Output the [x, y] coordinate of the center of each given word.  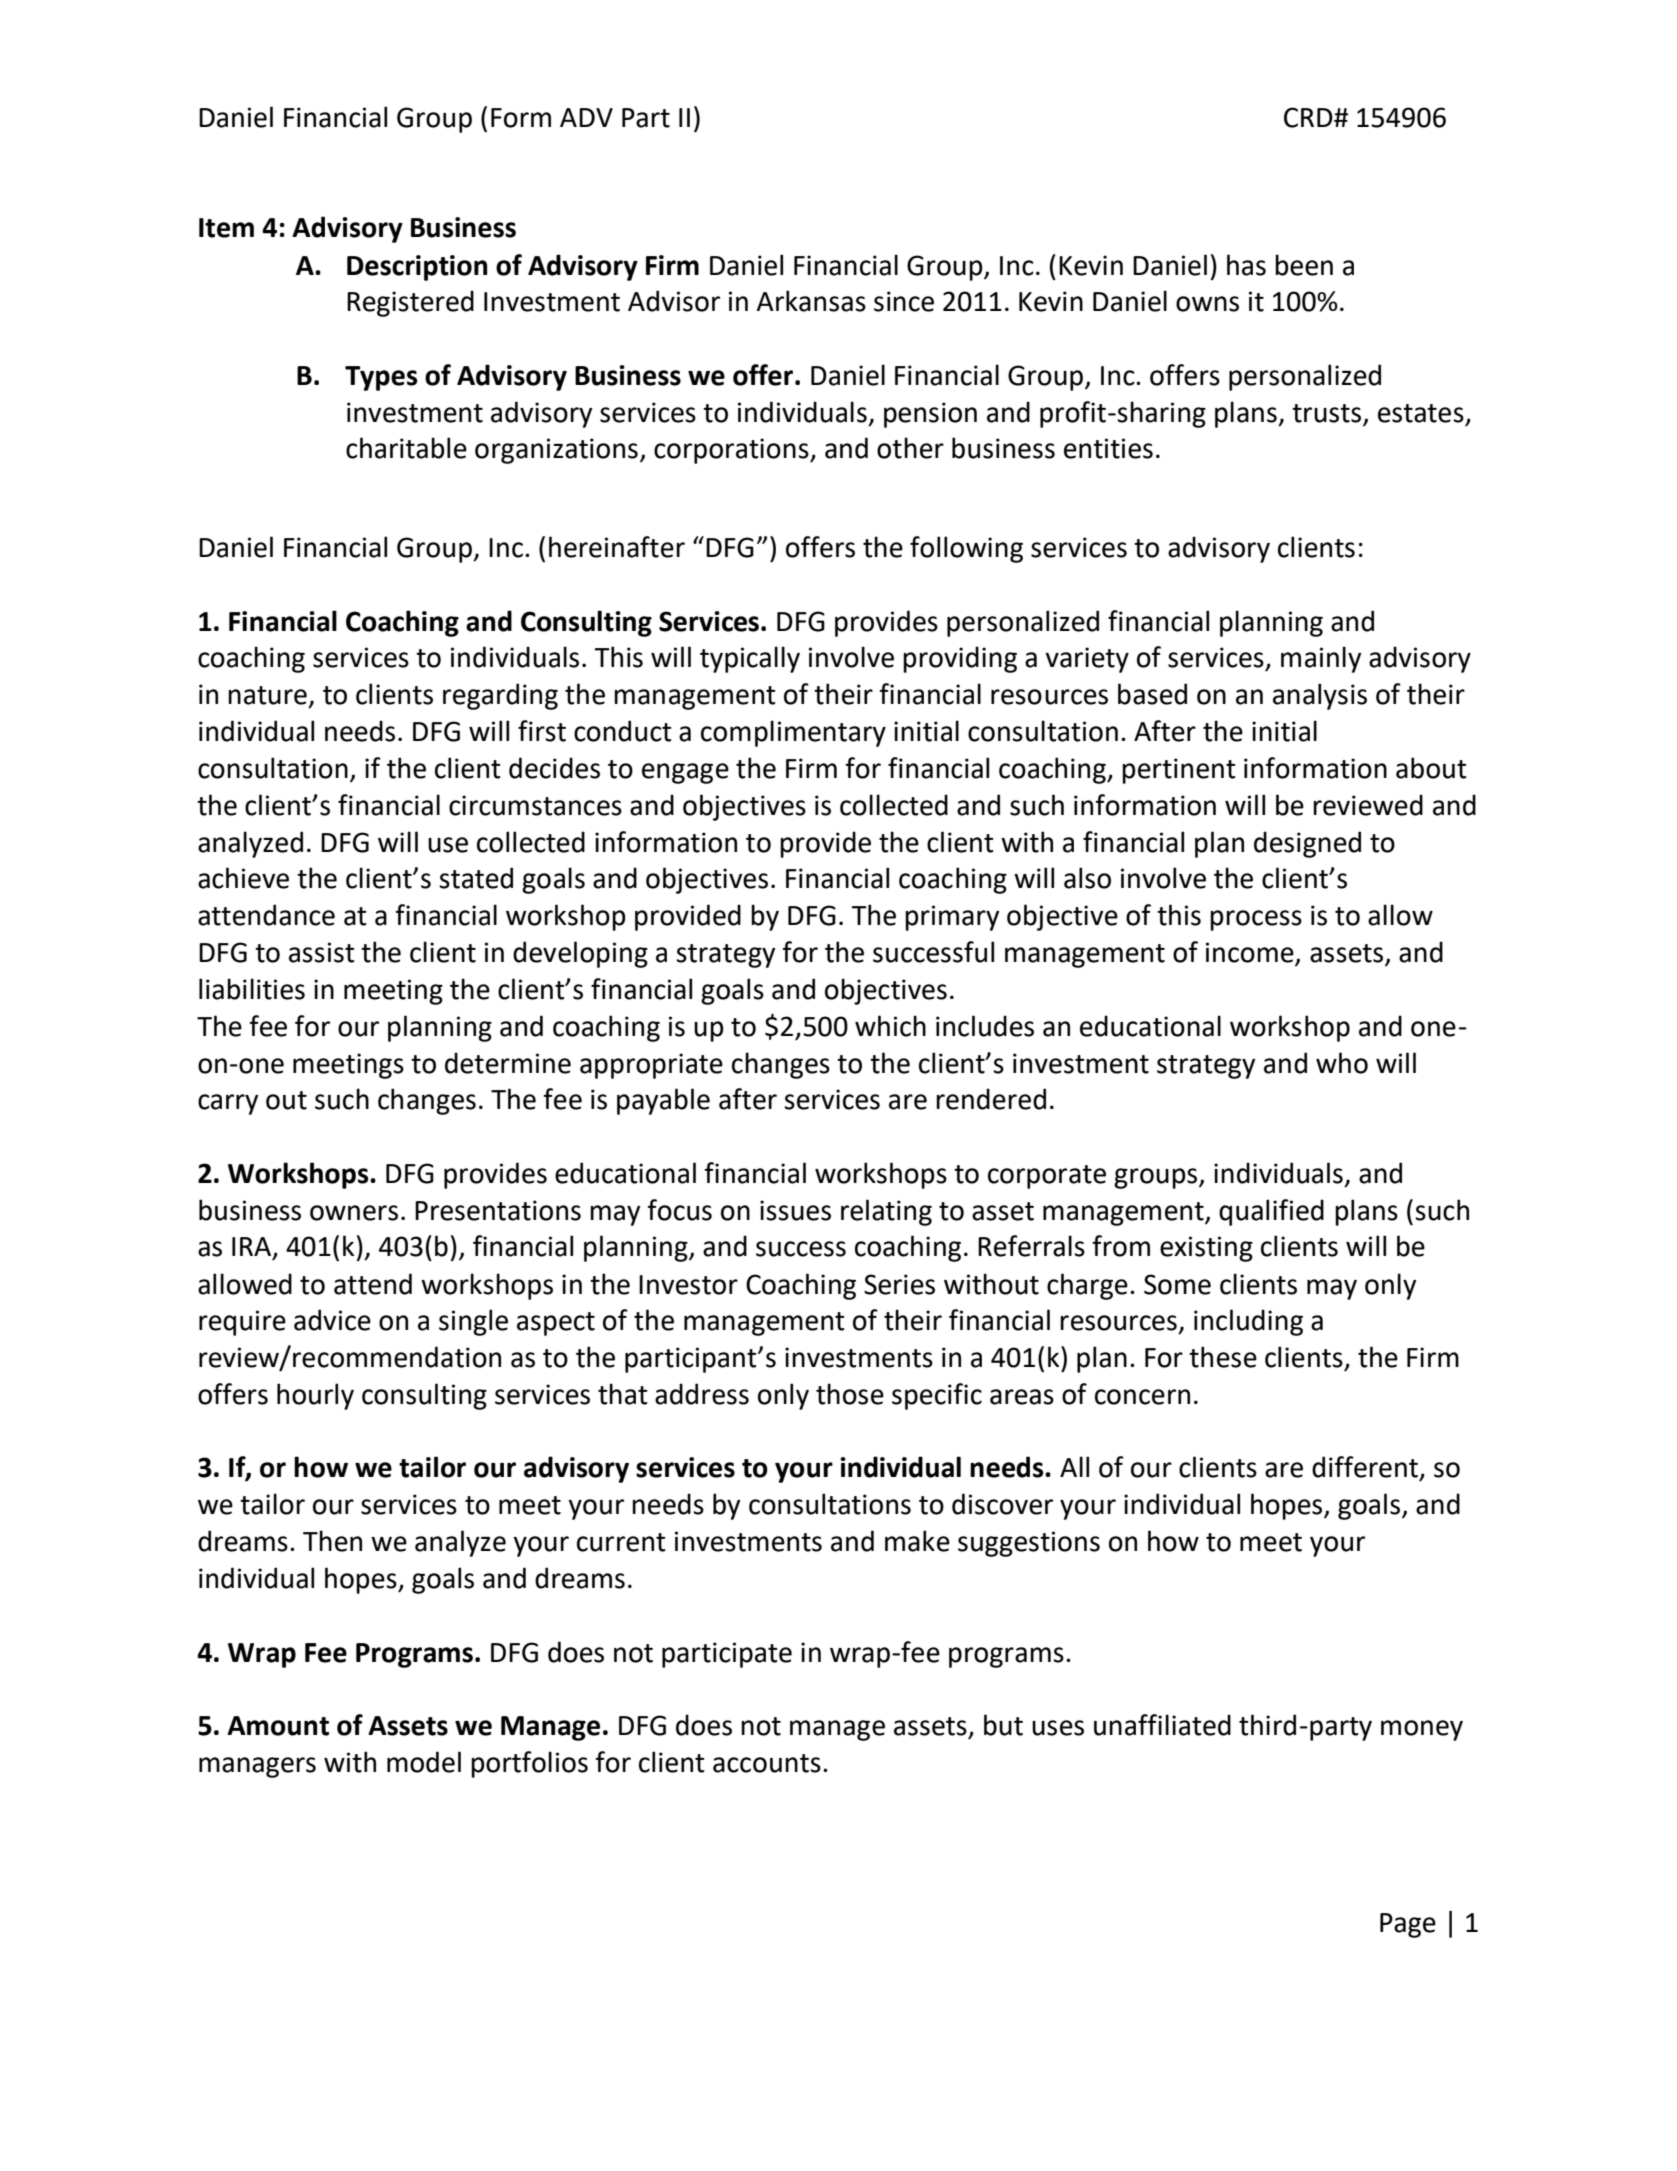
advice [332, 1320]
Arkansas [811, 301]
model [424, 1762]
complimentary [793, 733]
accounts [767, 1763]
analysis [1320, 696]
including [1248, 1322]
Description [417, 268]
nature [267, 695]
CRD [1309, 117]
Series [899, 1284]
